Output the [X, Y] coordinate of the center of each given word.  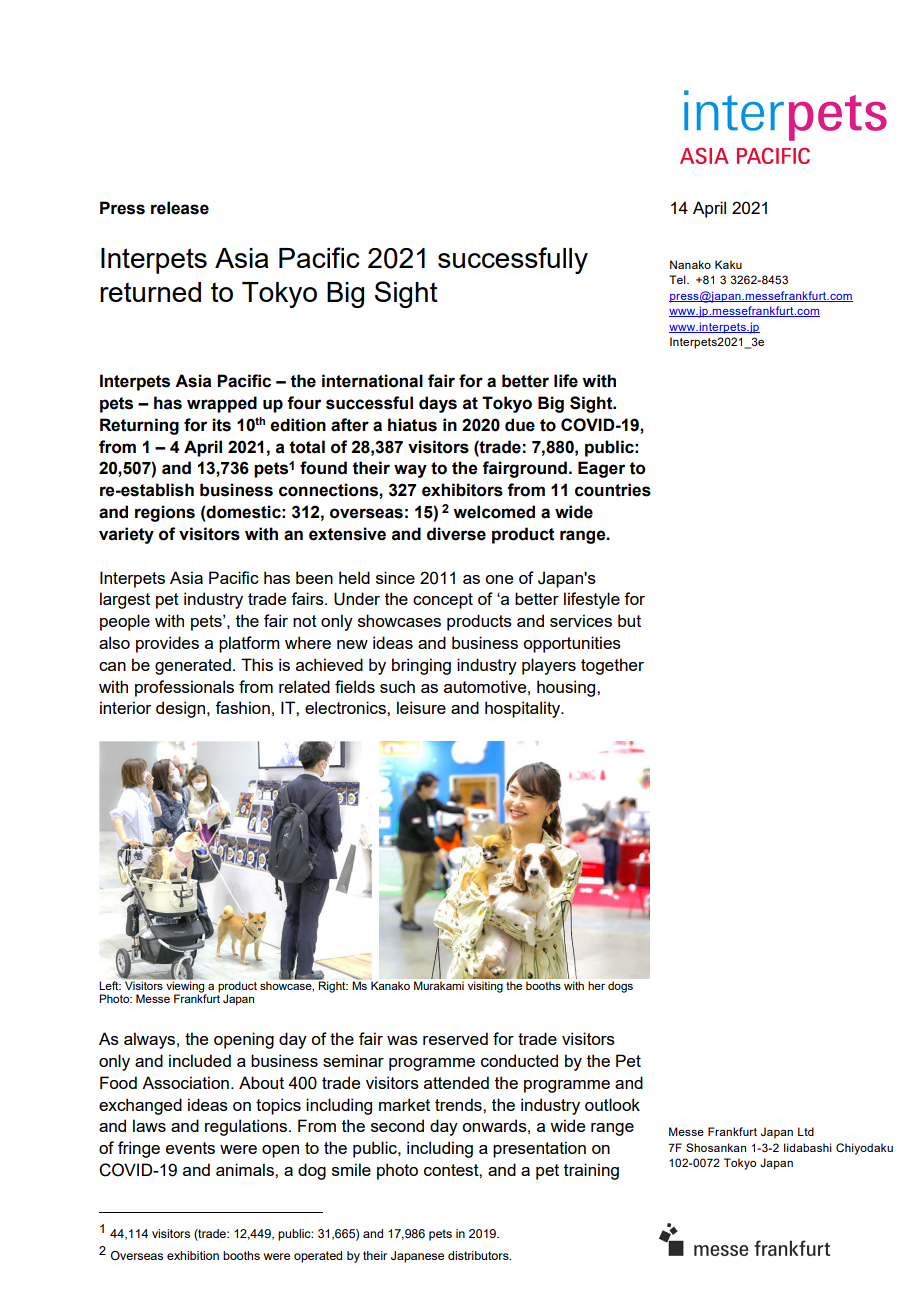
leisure [421, 707]
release [180, 208]
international [372, 381]
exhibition [193, 1255]
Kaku [728, 264]
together [612, 666]
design [182, 709]
